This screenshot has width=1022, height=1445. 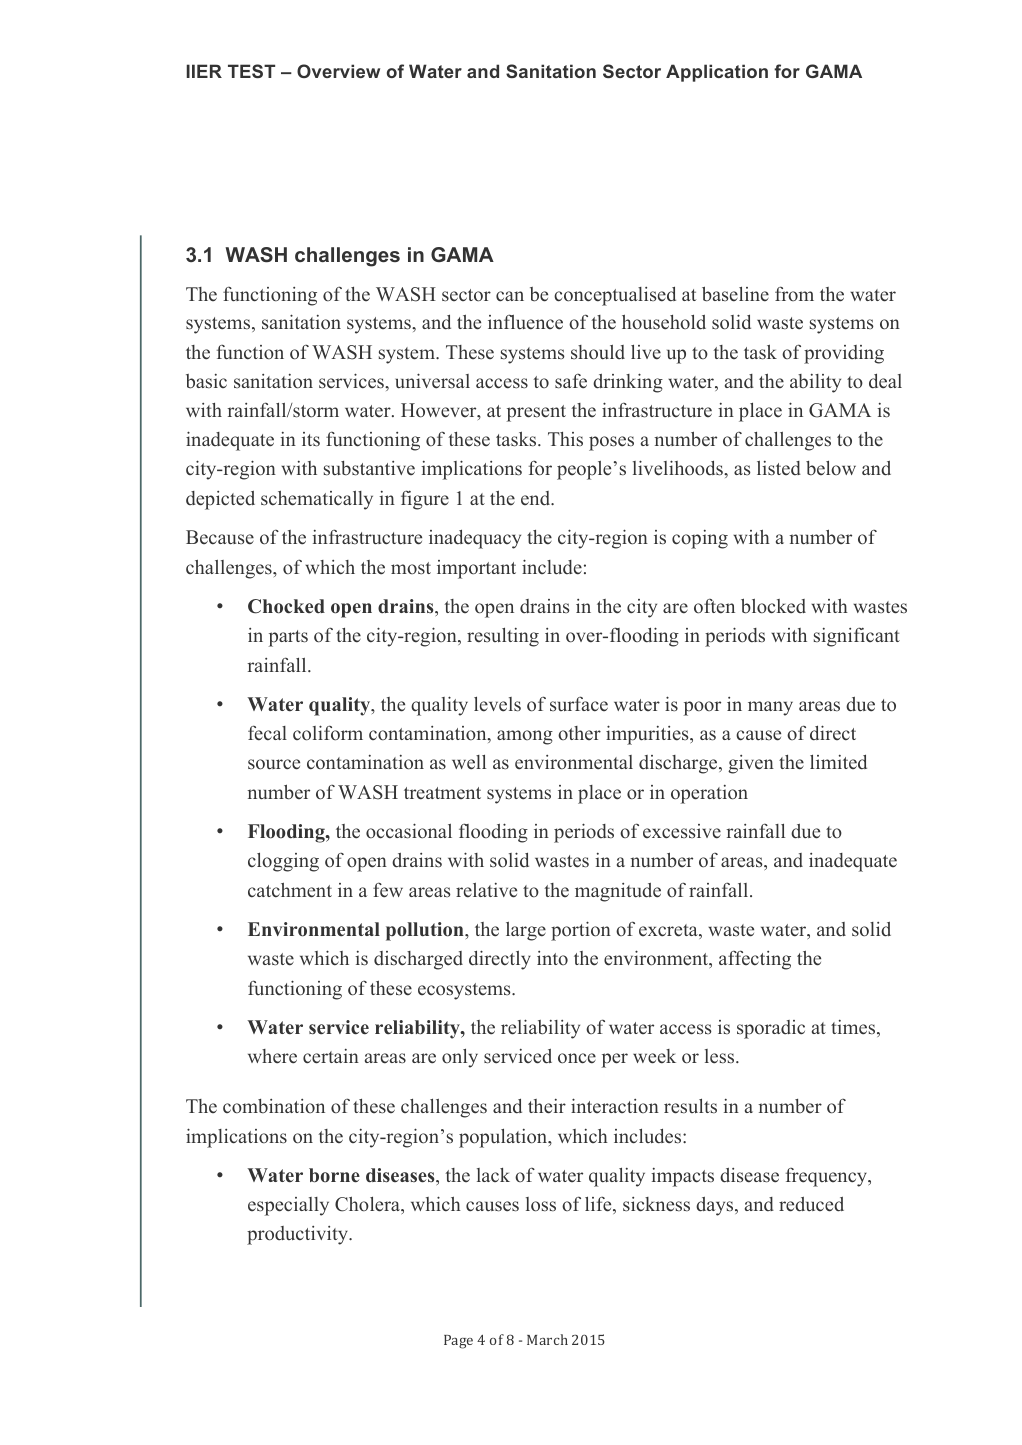 What do you see at coordinates (794, 293) in the screenshot?
I see `from` at bounding box center [794, 293].
